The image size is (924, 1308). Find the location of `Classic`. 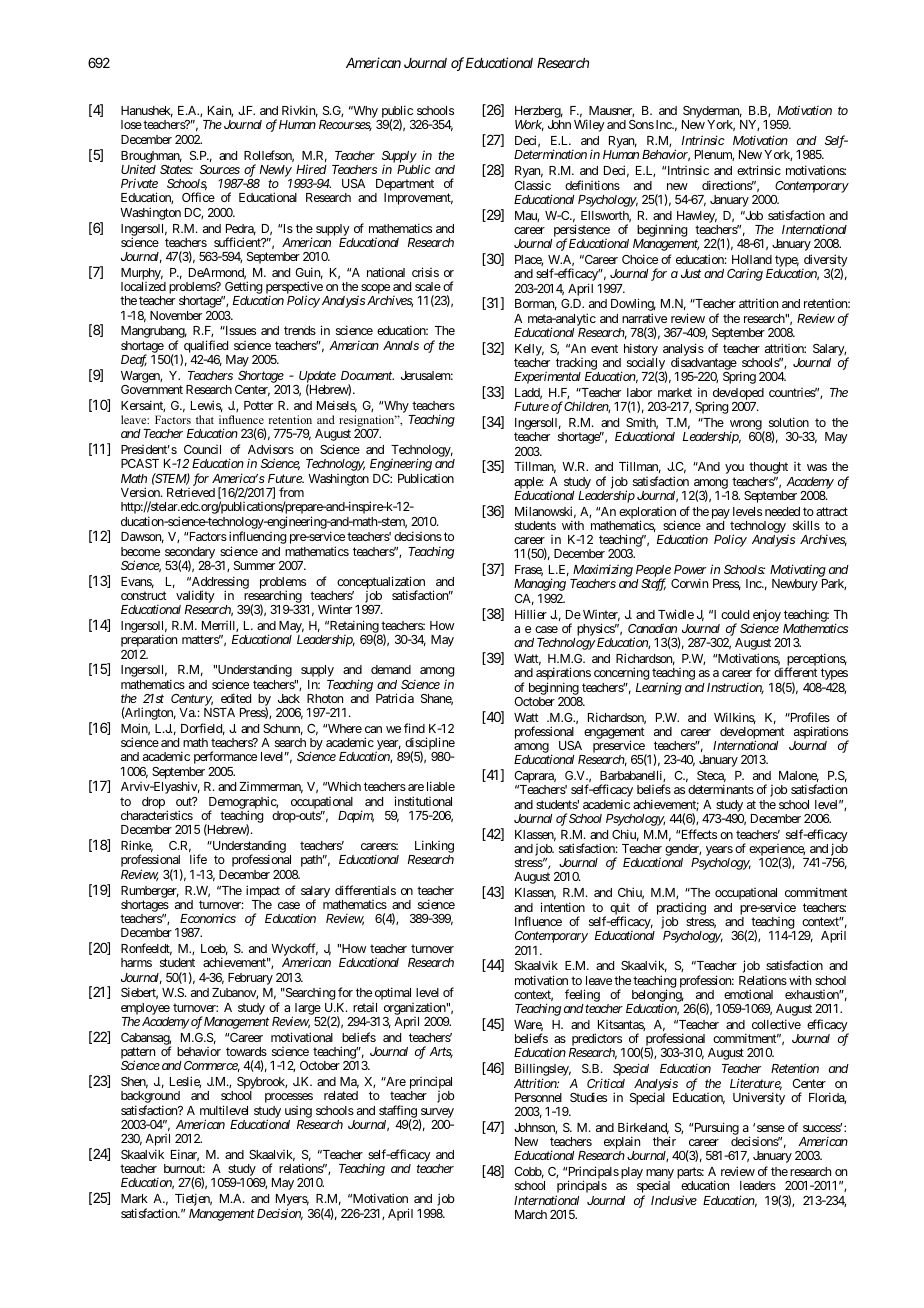

Classic is located at coordinates (532, 185).
